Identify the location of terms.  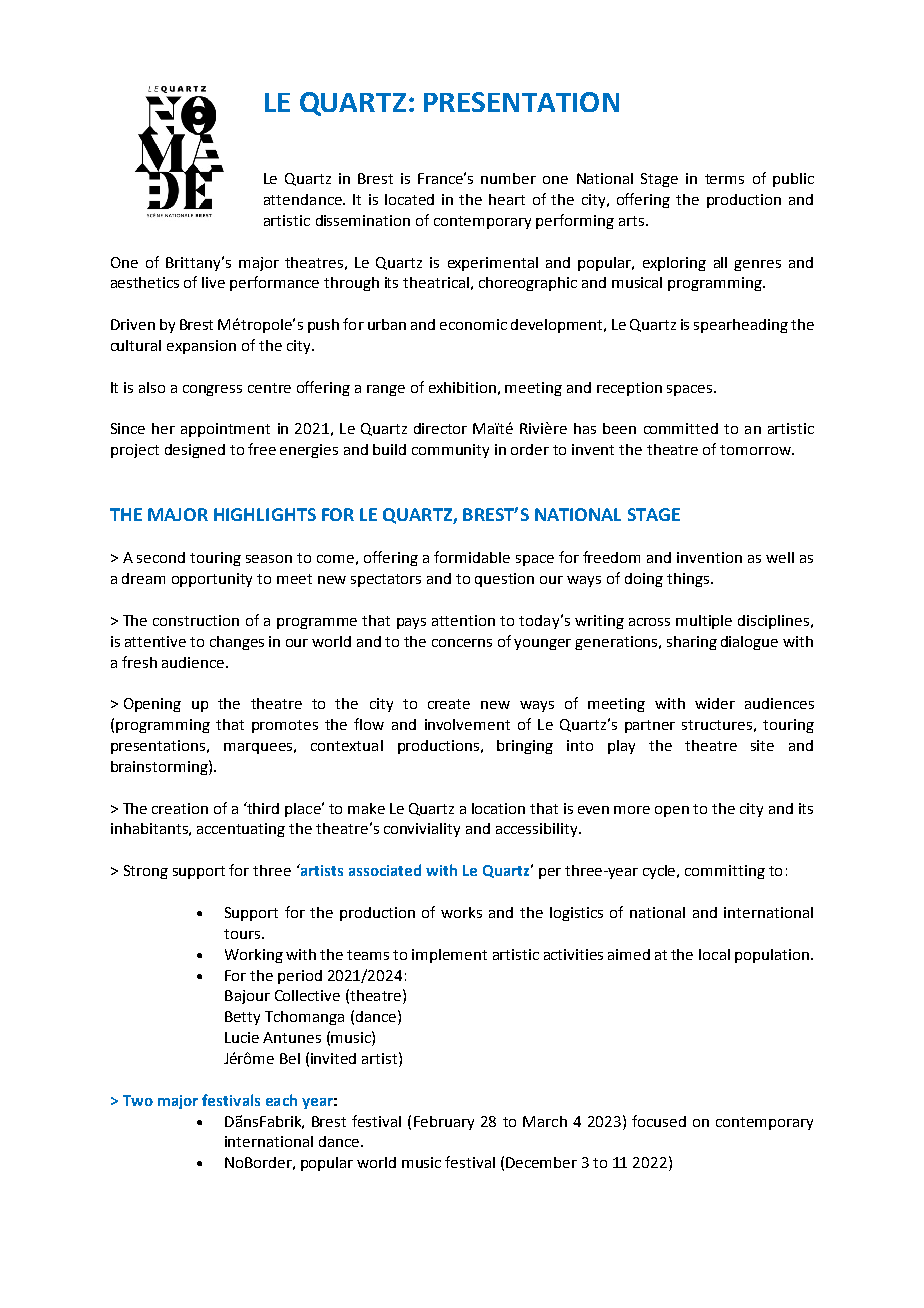
(724, 179).
